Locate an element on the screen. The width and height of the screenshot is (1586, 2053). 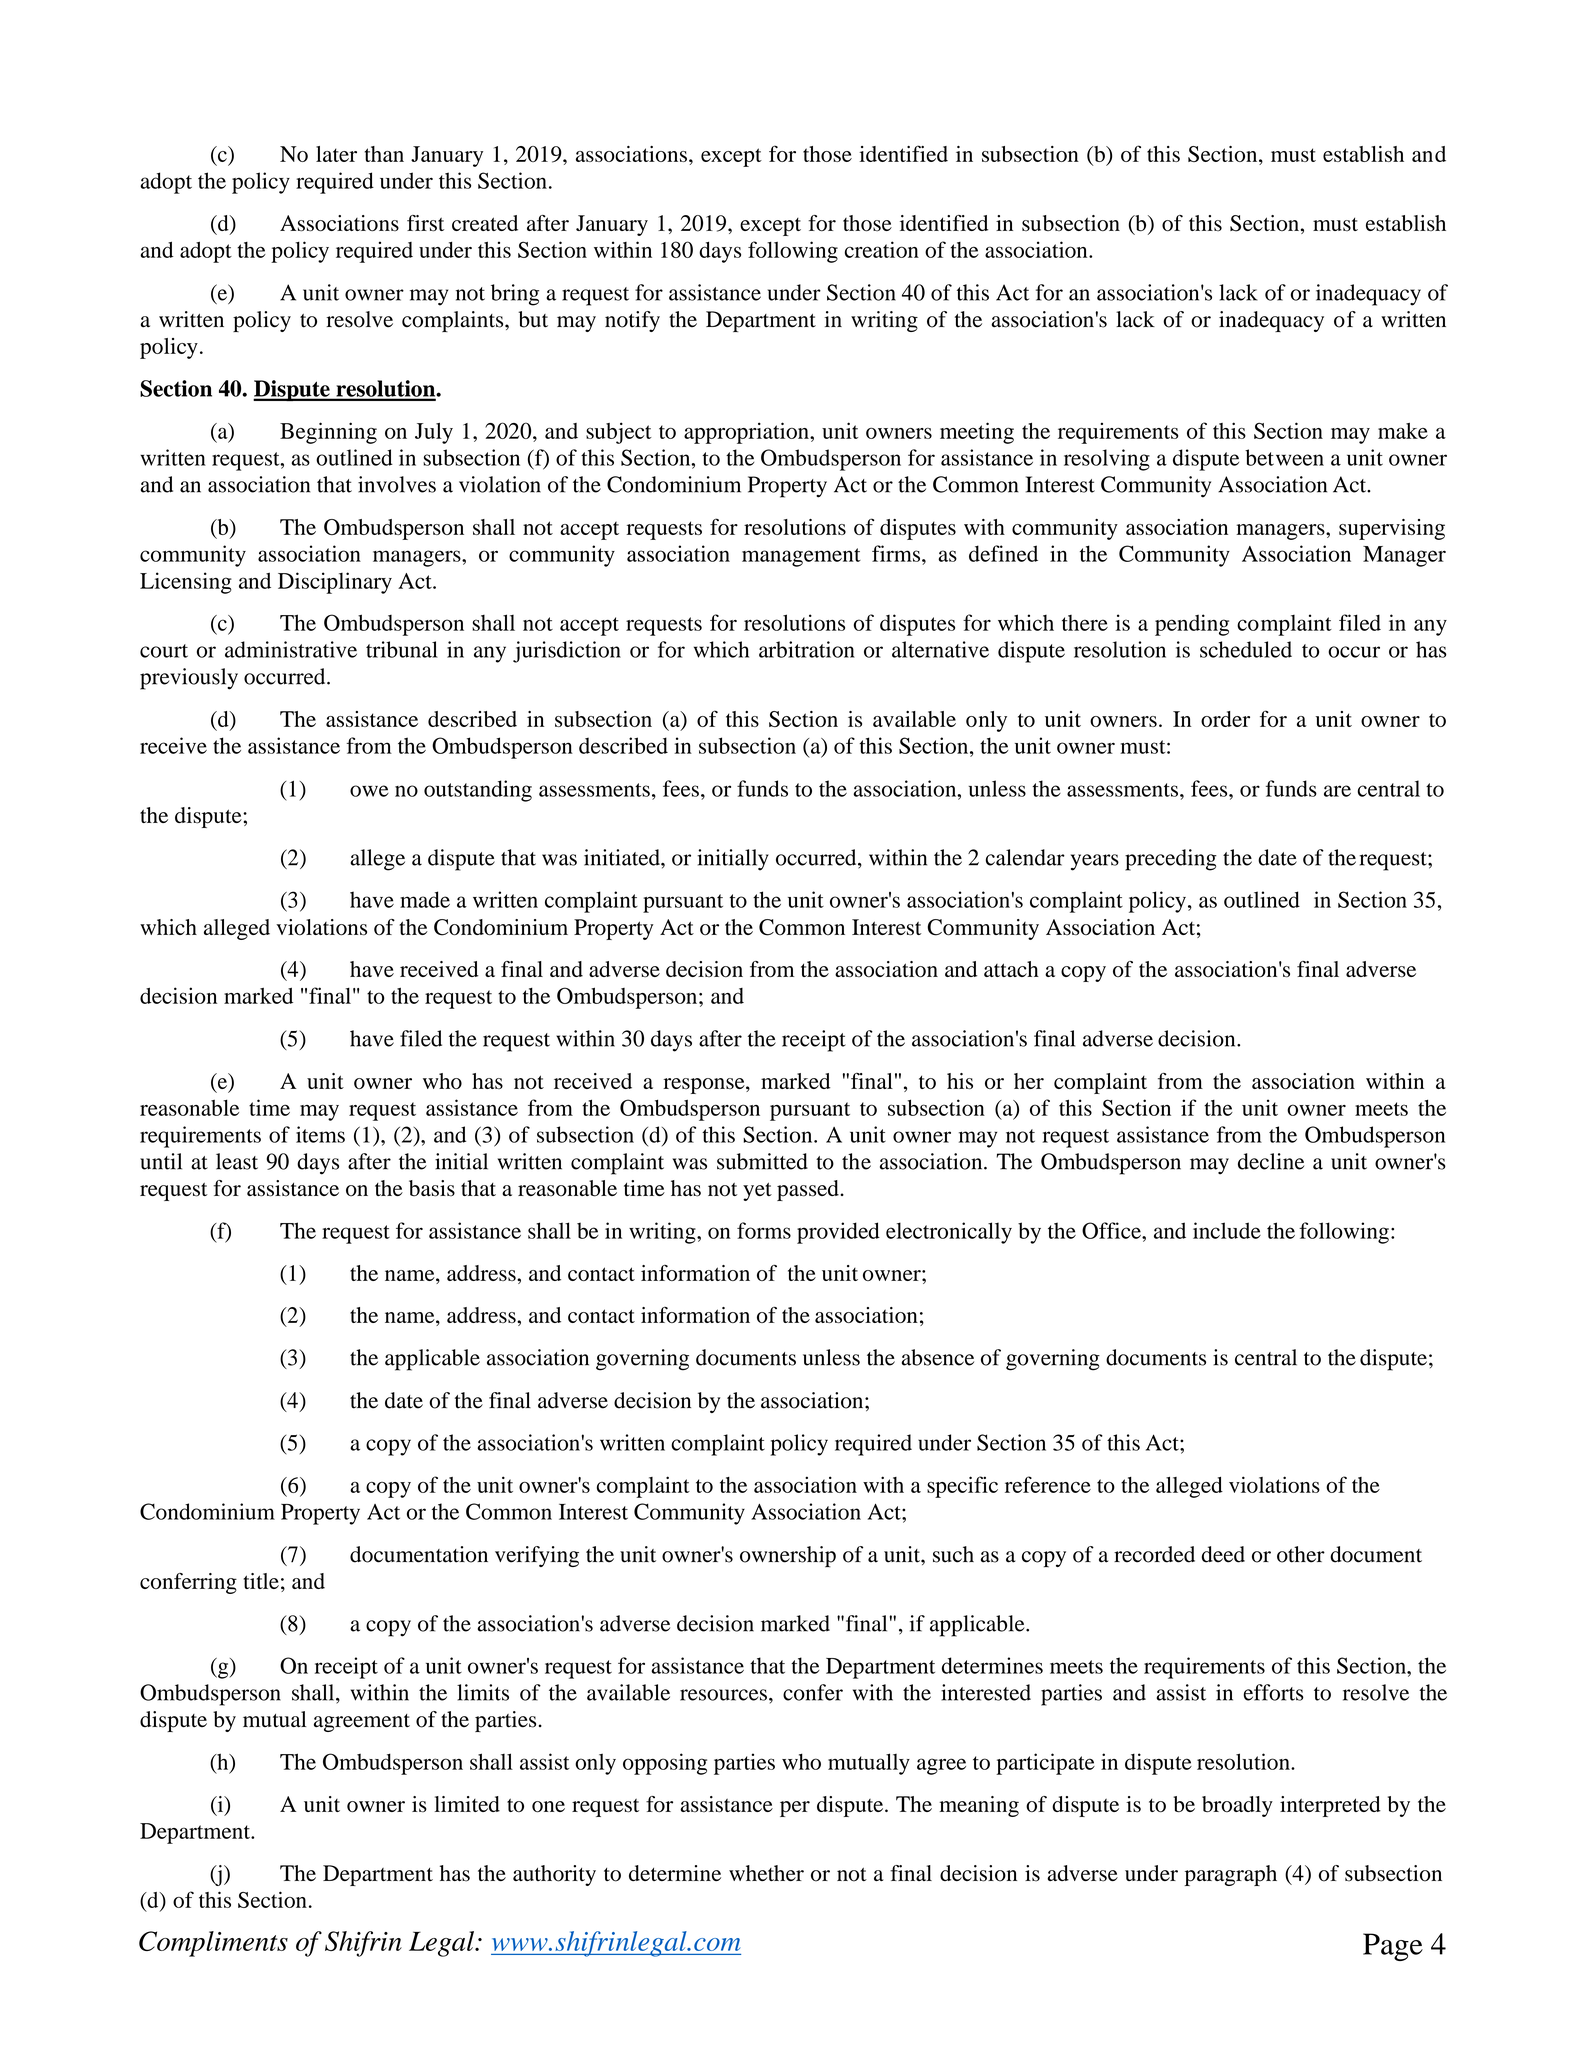
later is located at coordinates (336, 154).
